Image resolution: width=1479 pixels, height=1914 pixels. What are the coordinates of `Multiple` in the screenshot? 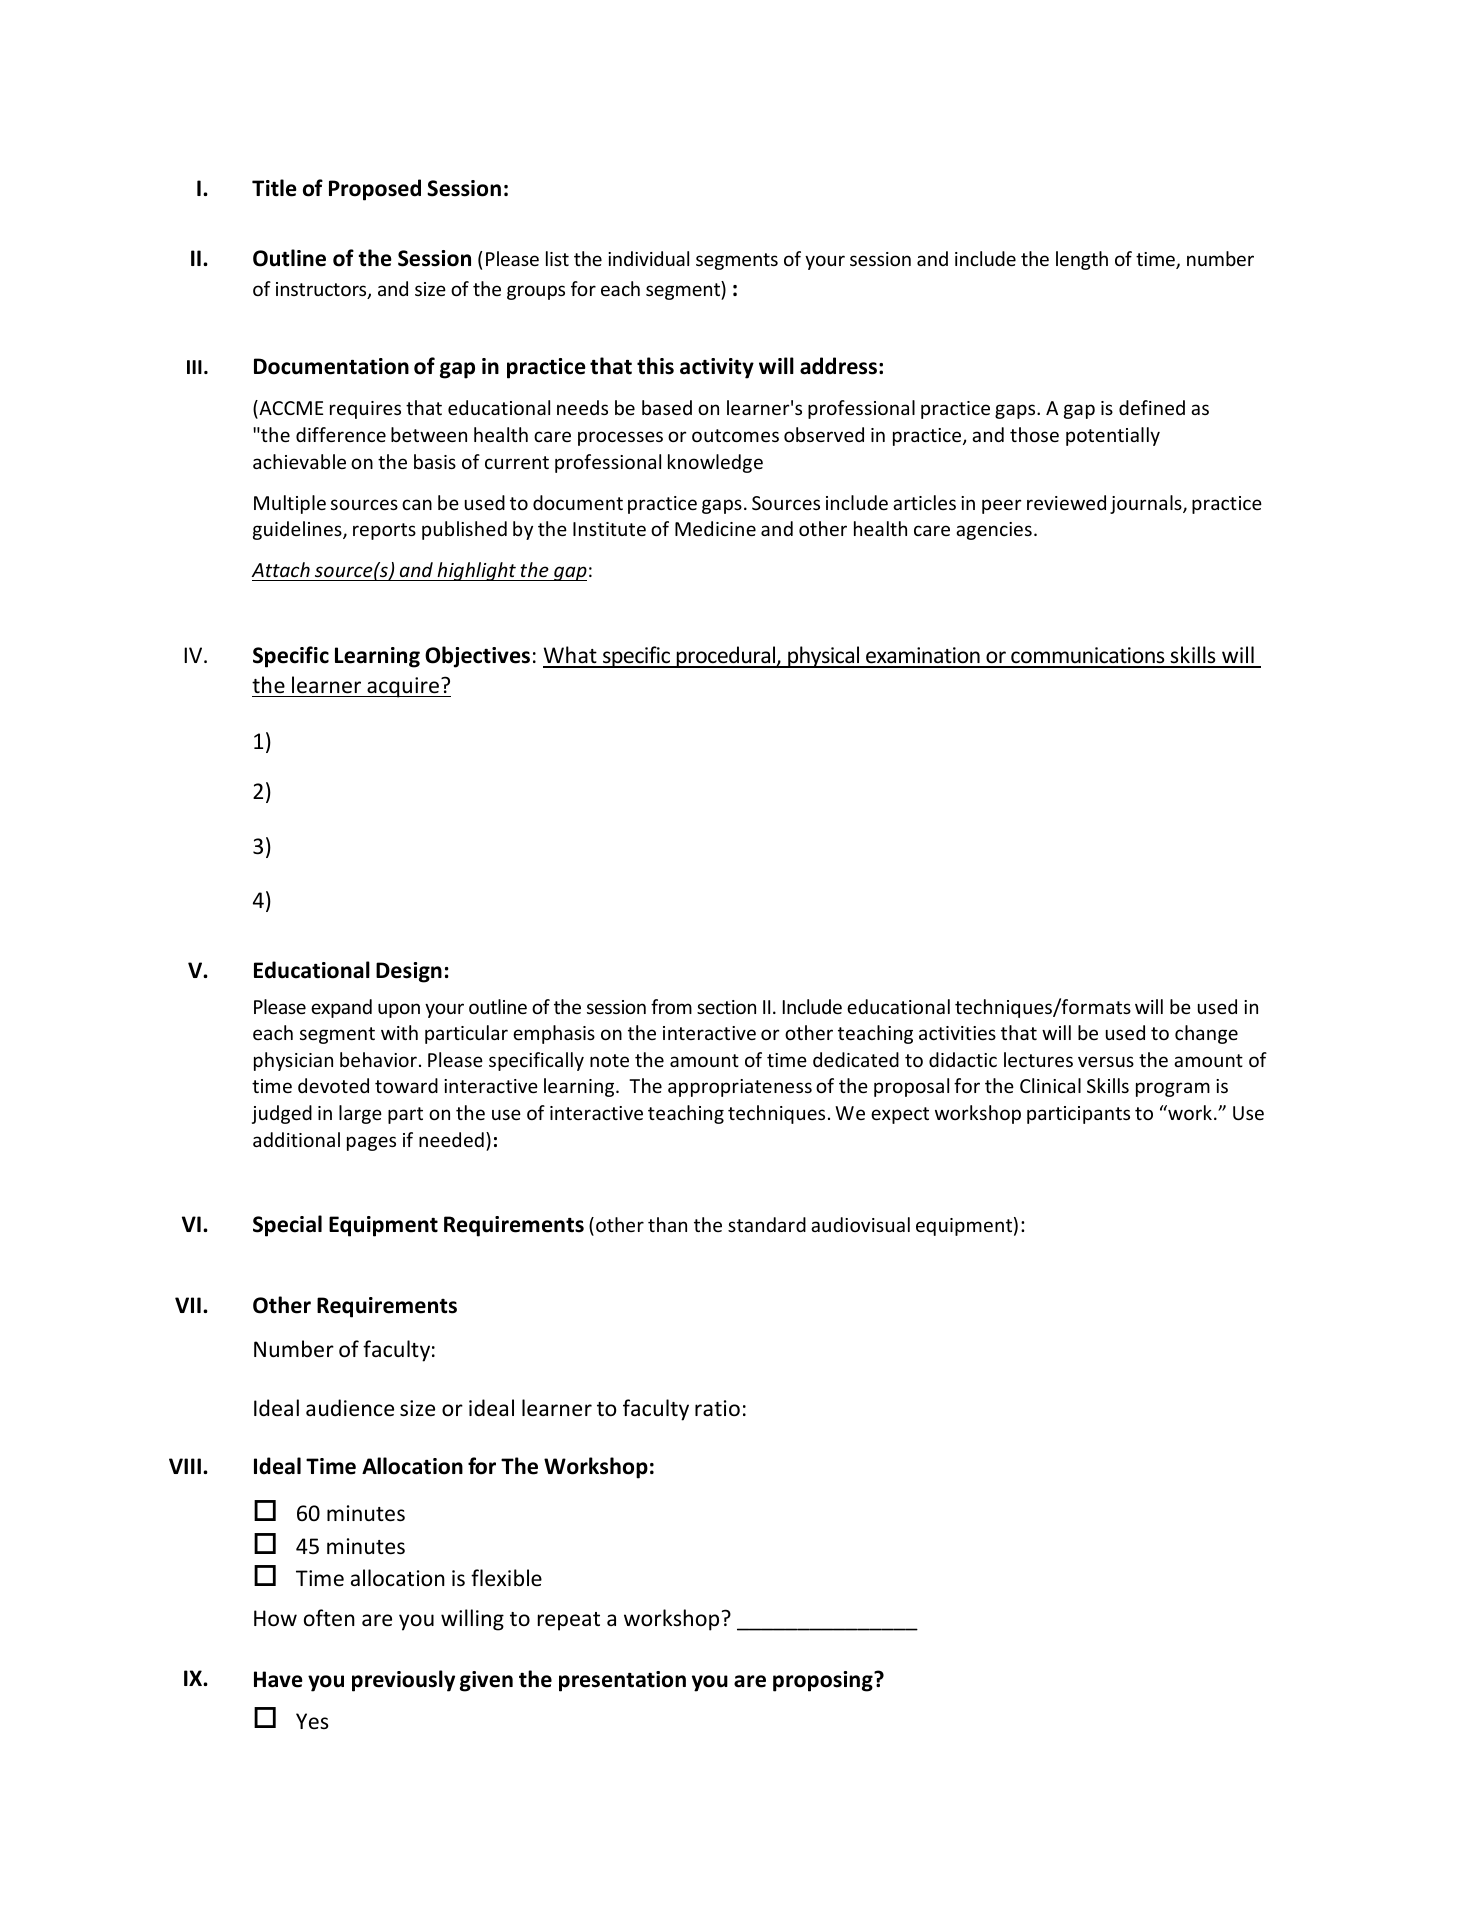 It's located at (290, 504).
